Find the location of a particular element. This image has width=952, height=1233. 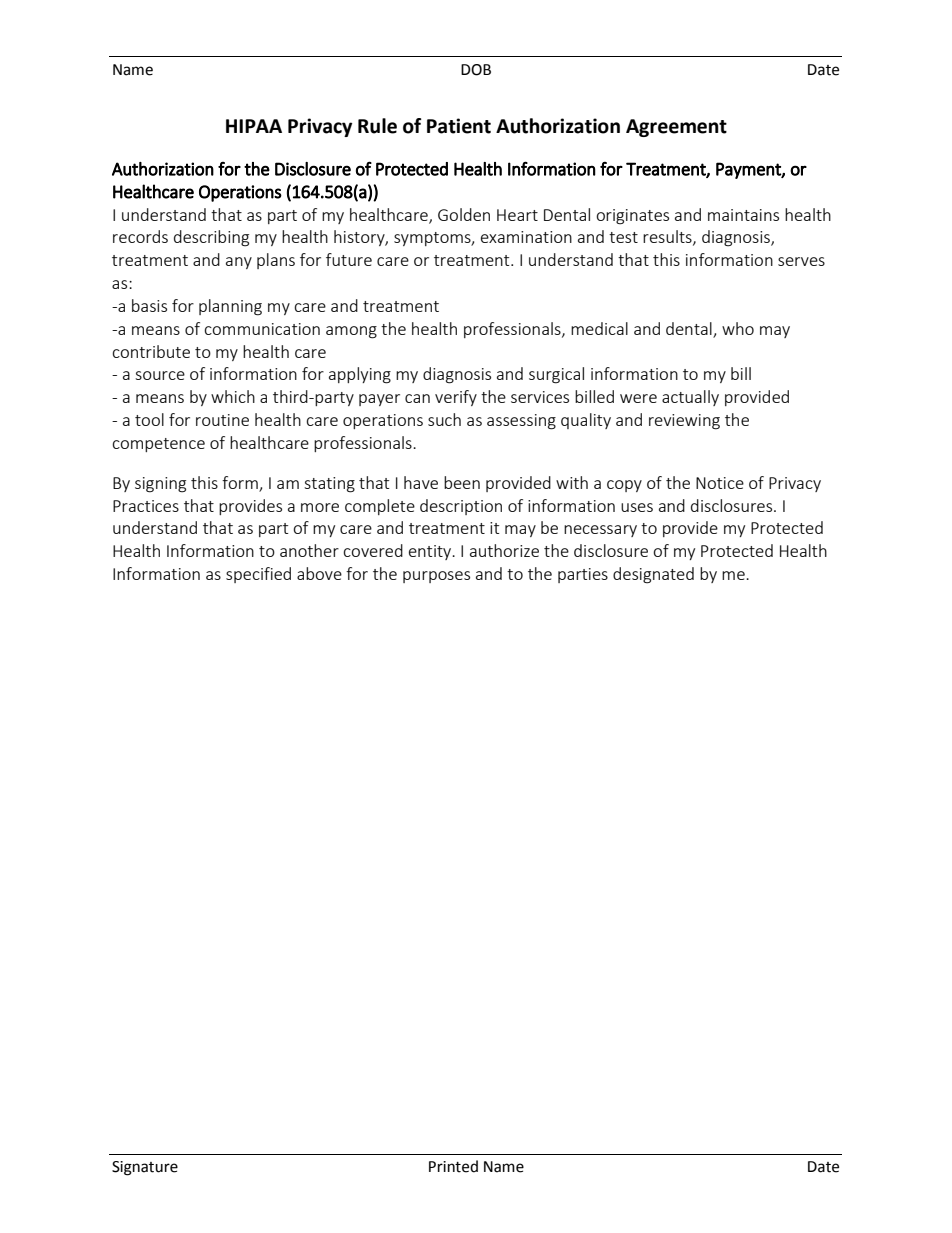

Printed is located at coordinates (453, 1166).
